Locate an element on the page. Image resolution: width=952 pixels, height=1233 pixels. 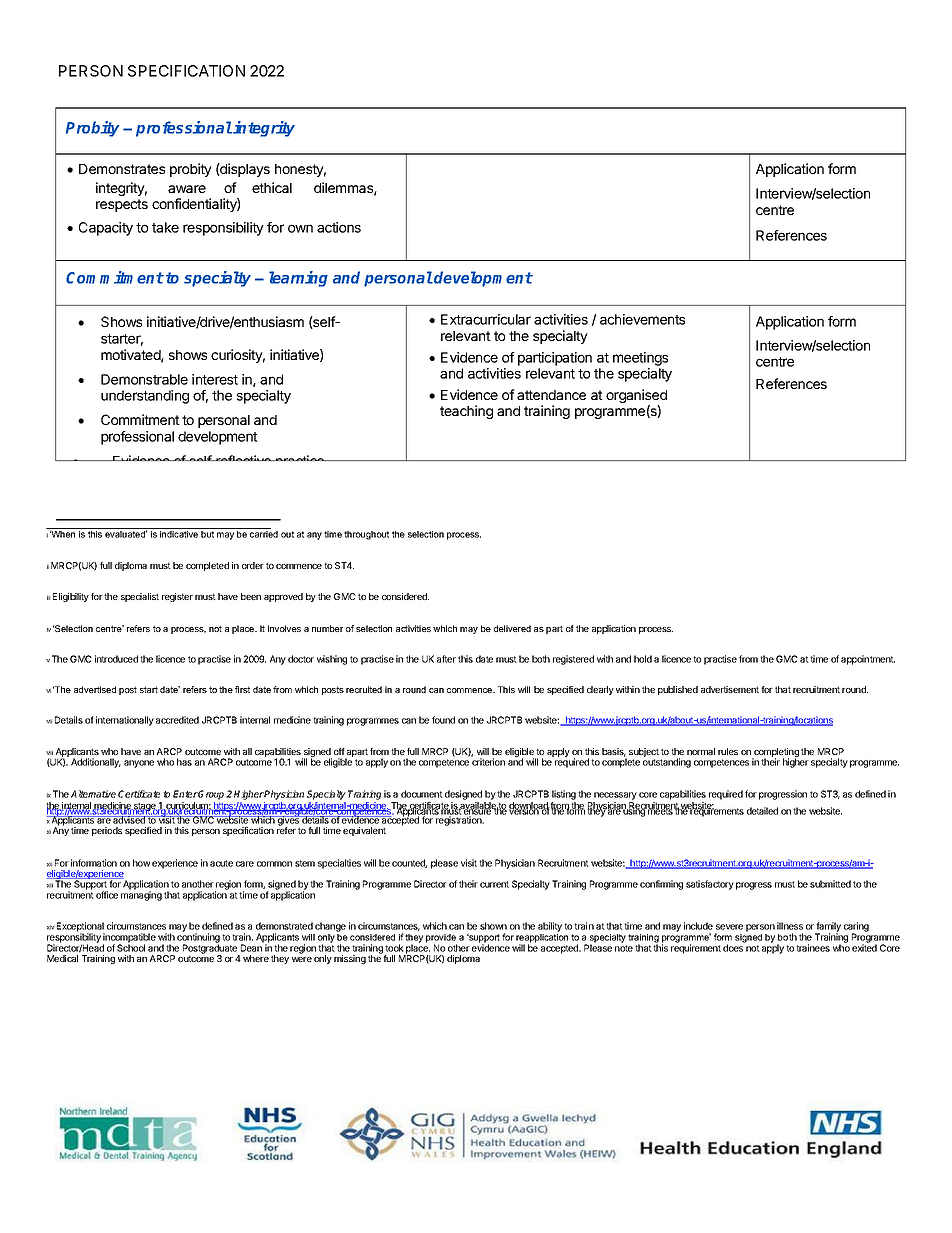
criterion is located at coordinates (488, 762).
